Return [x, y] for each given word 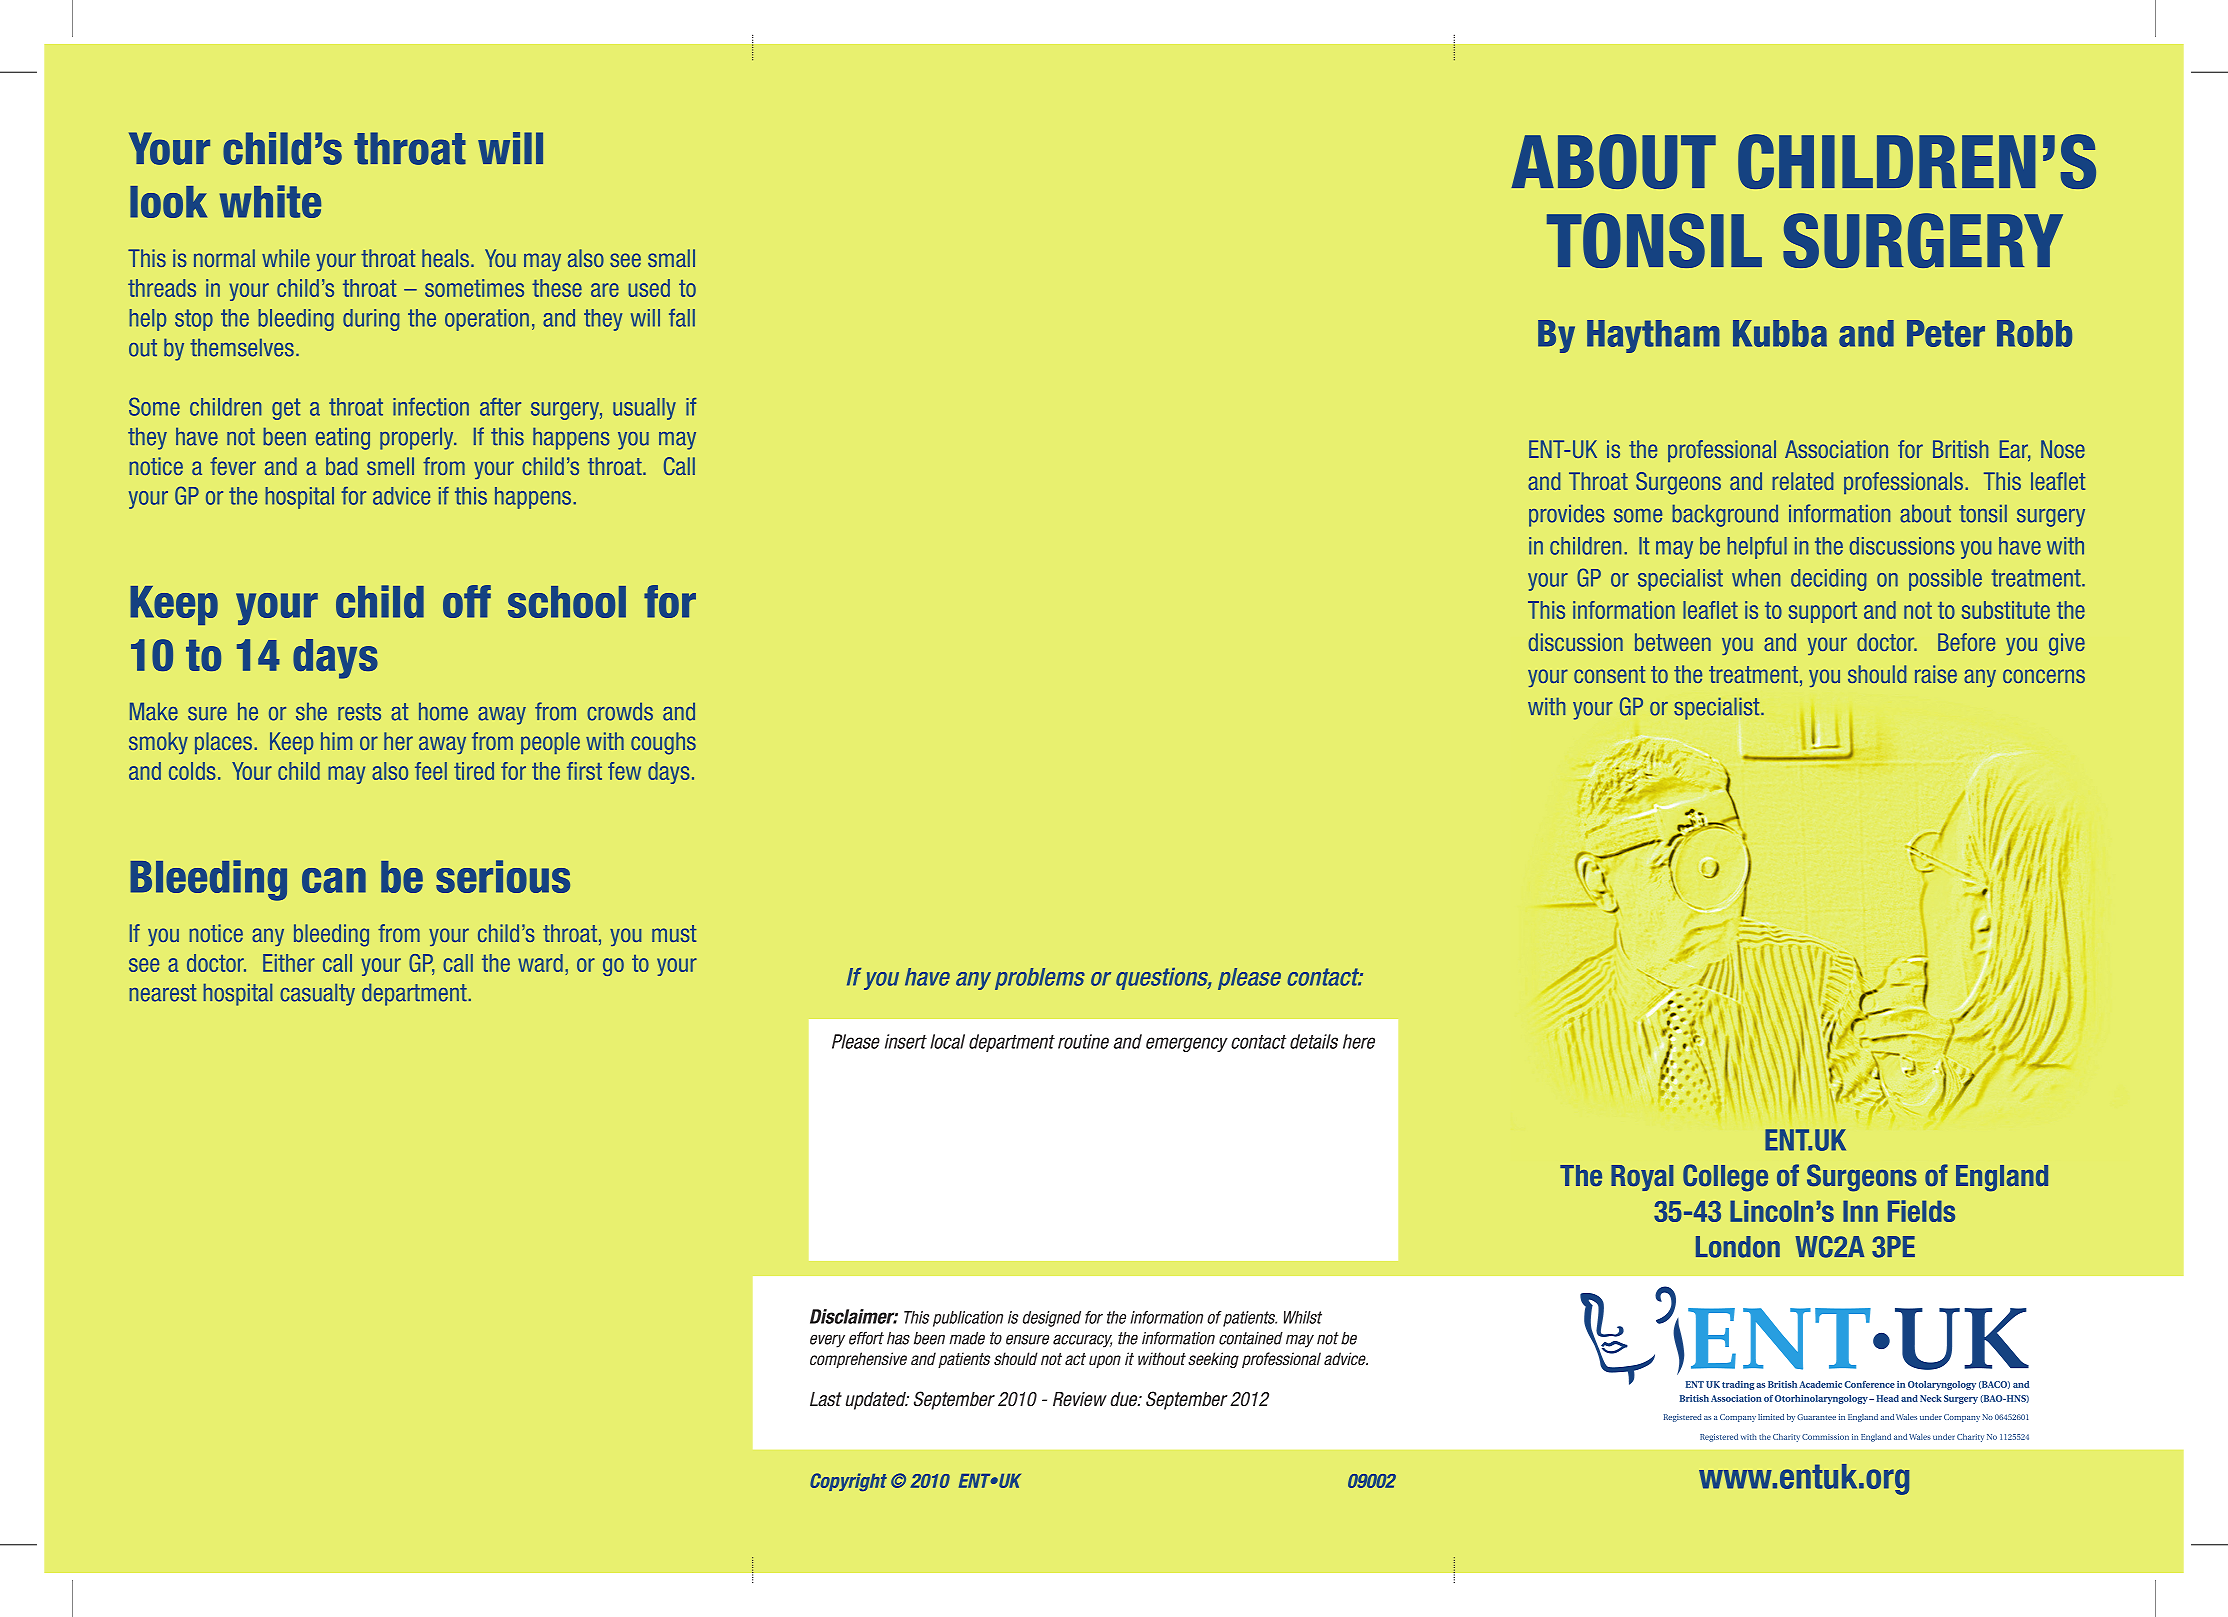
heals [447, 258]
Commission [1825, 1437]
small [671, 258]
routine [1083, 1041]
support [1823, 612]
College [1725, 1178]
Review [1080, 1399]
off [467, 601]
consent [1609, 674]
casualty [317, 994]
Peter [1946, 333]
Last [826, 1399]
